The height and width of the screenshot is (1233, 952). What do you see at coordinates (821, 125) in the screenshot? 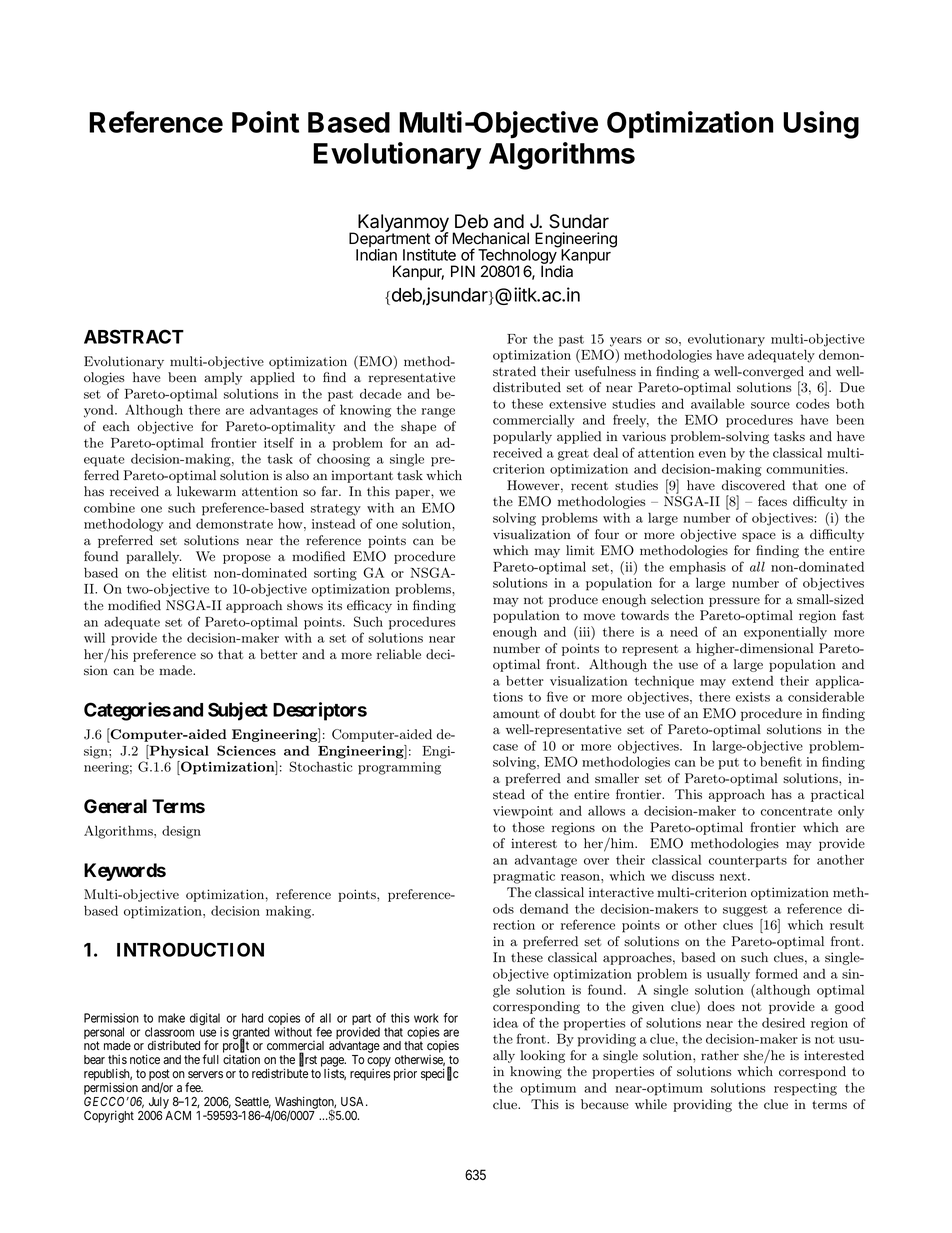
I see `Using` at bounding box center [821, 125].
